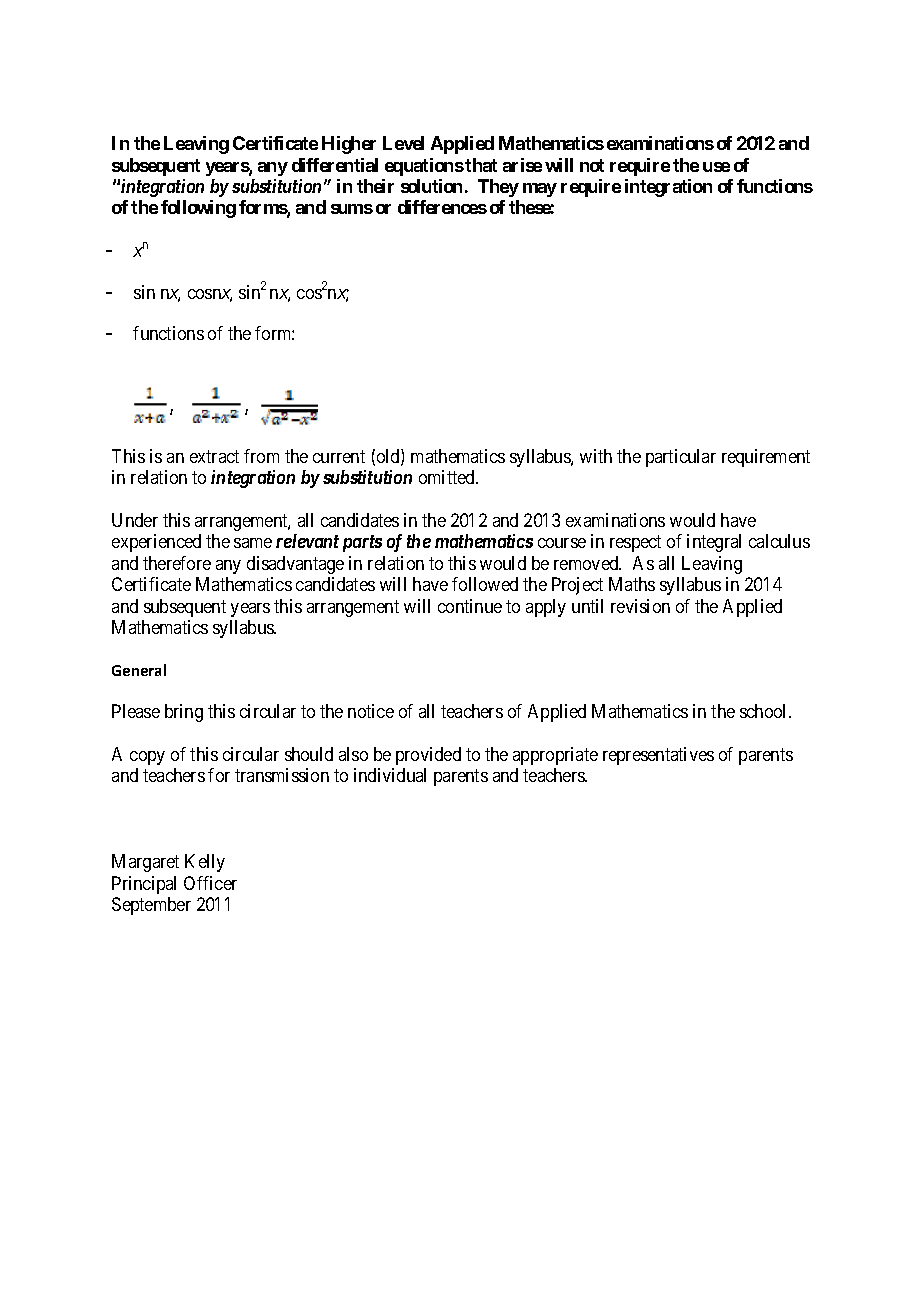 The width and height of the screenshot is (924, 1308). I want to click on that, so click(481, 165).
